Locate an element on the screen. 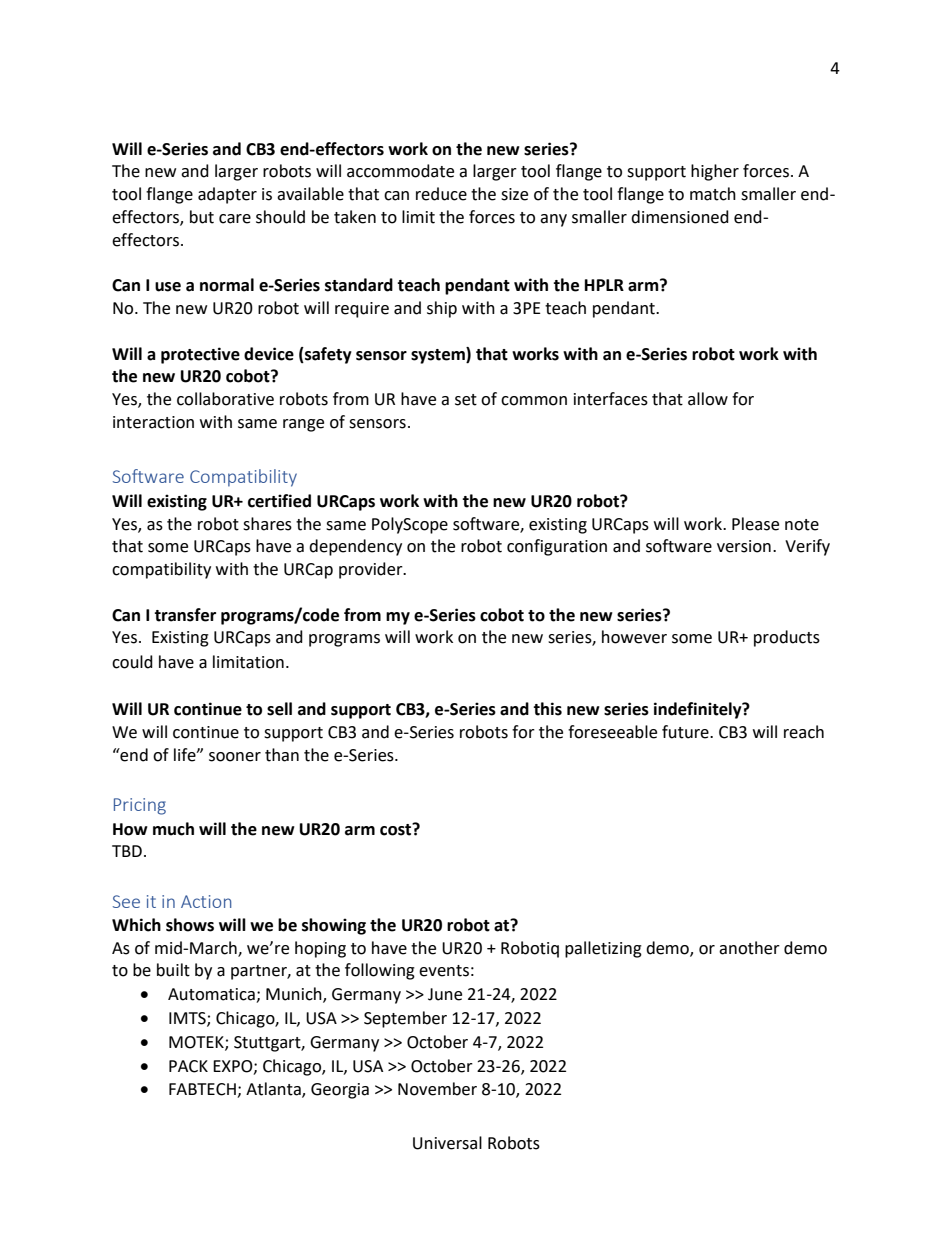 This screenshot has height=1233, width=952. set is located at coordinates (466, 400).
